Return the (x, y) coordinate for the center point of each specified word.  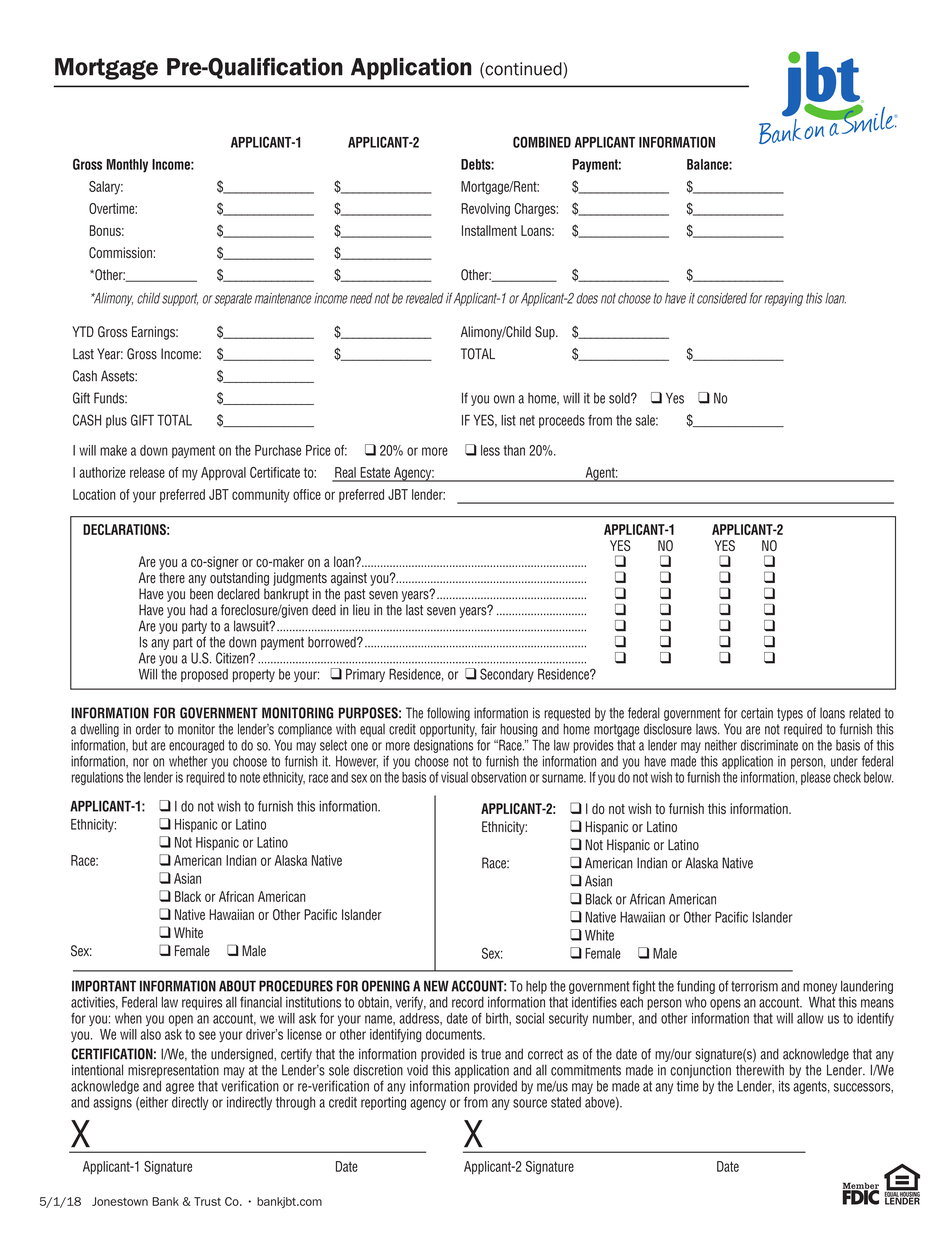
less (490, 450)
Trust (207, 1201)
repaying (783, 299)
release (147, 472)
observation (498, 777)
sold (620, 398)
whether (188, 761)
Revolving (485, 210)
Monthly (127, 166)
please (816, 778)
